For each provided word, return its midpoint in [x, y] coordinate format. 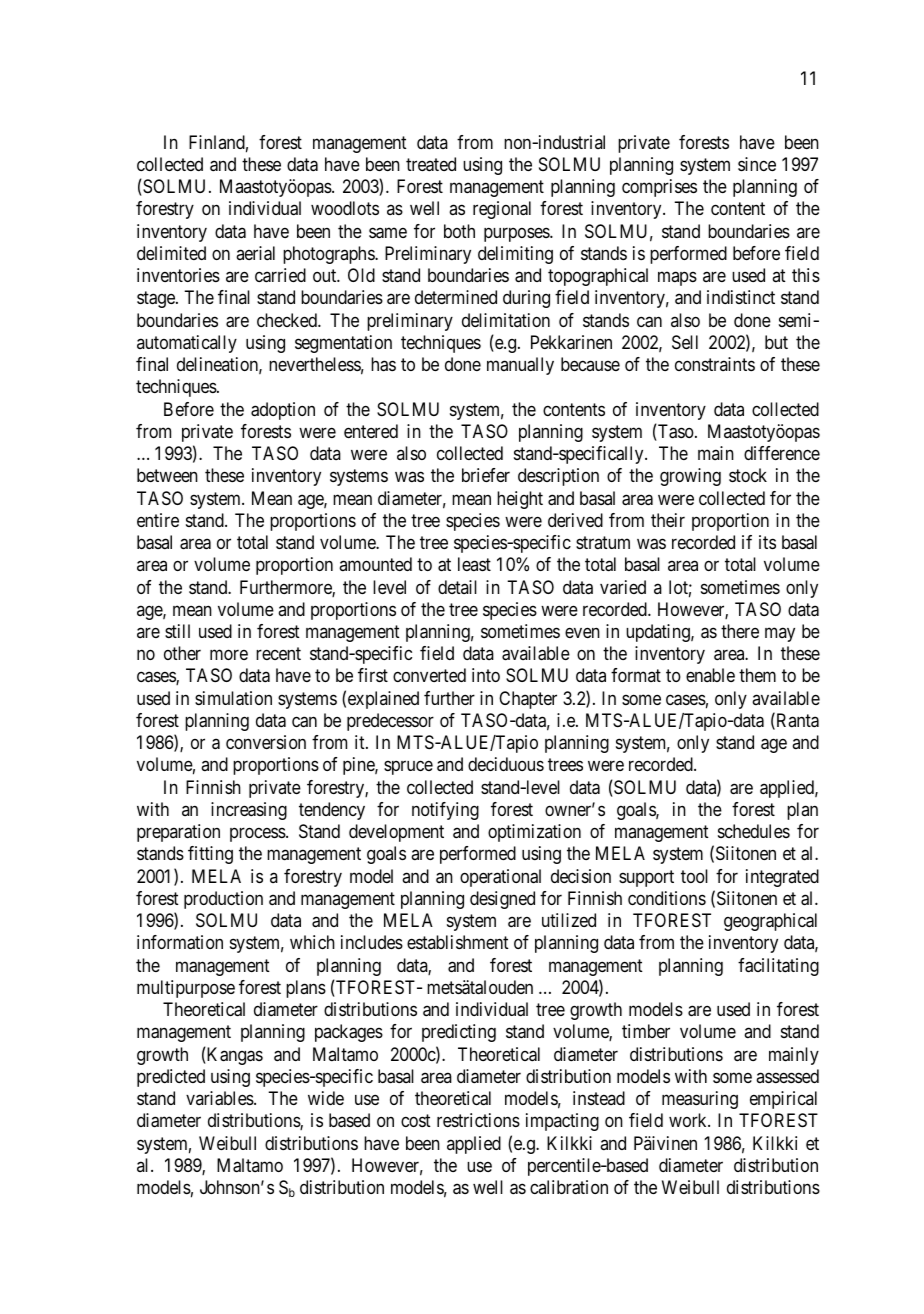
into [486, 675]
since [757, 164]
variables [220, 1098]
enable [710, 675]
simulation [233, 698]
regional [502, 210]
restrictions [478, 1120]
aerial [255, 253]
